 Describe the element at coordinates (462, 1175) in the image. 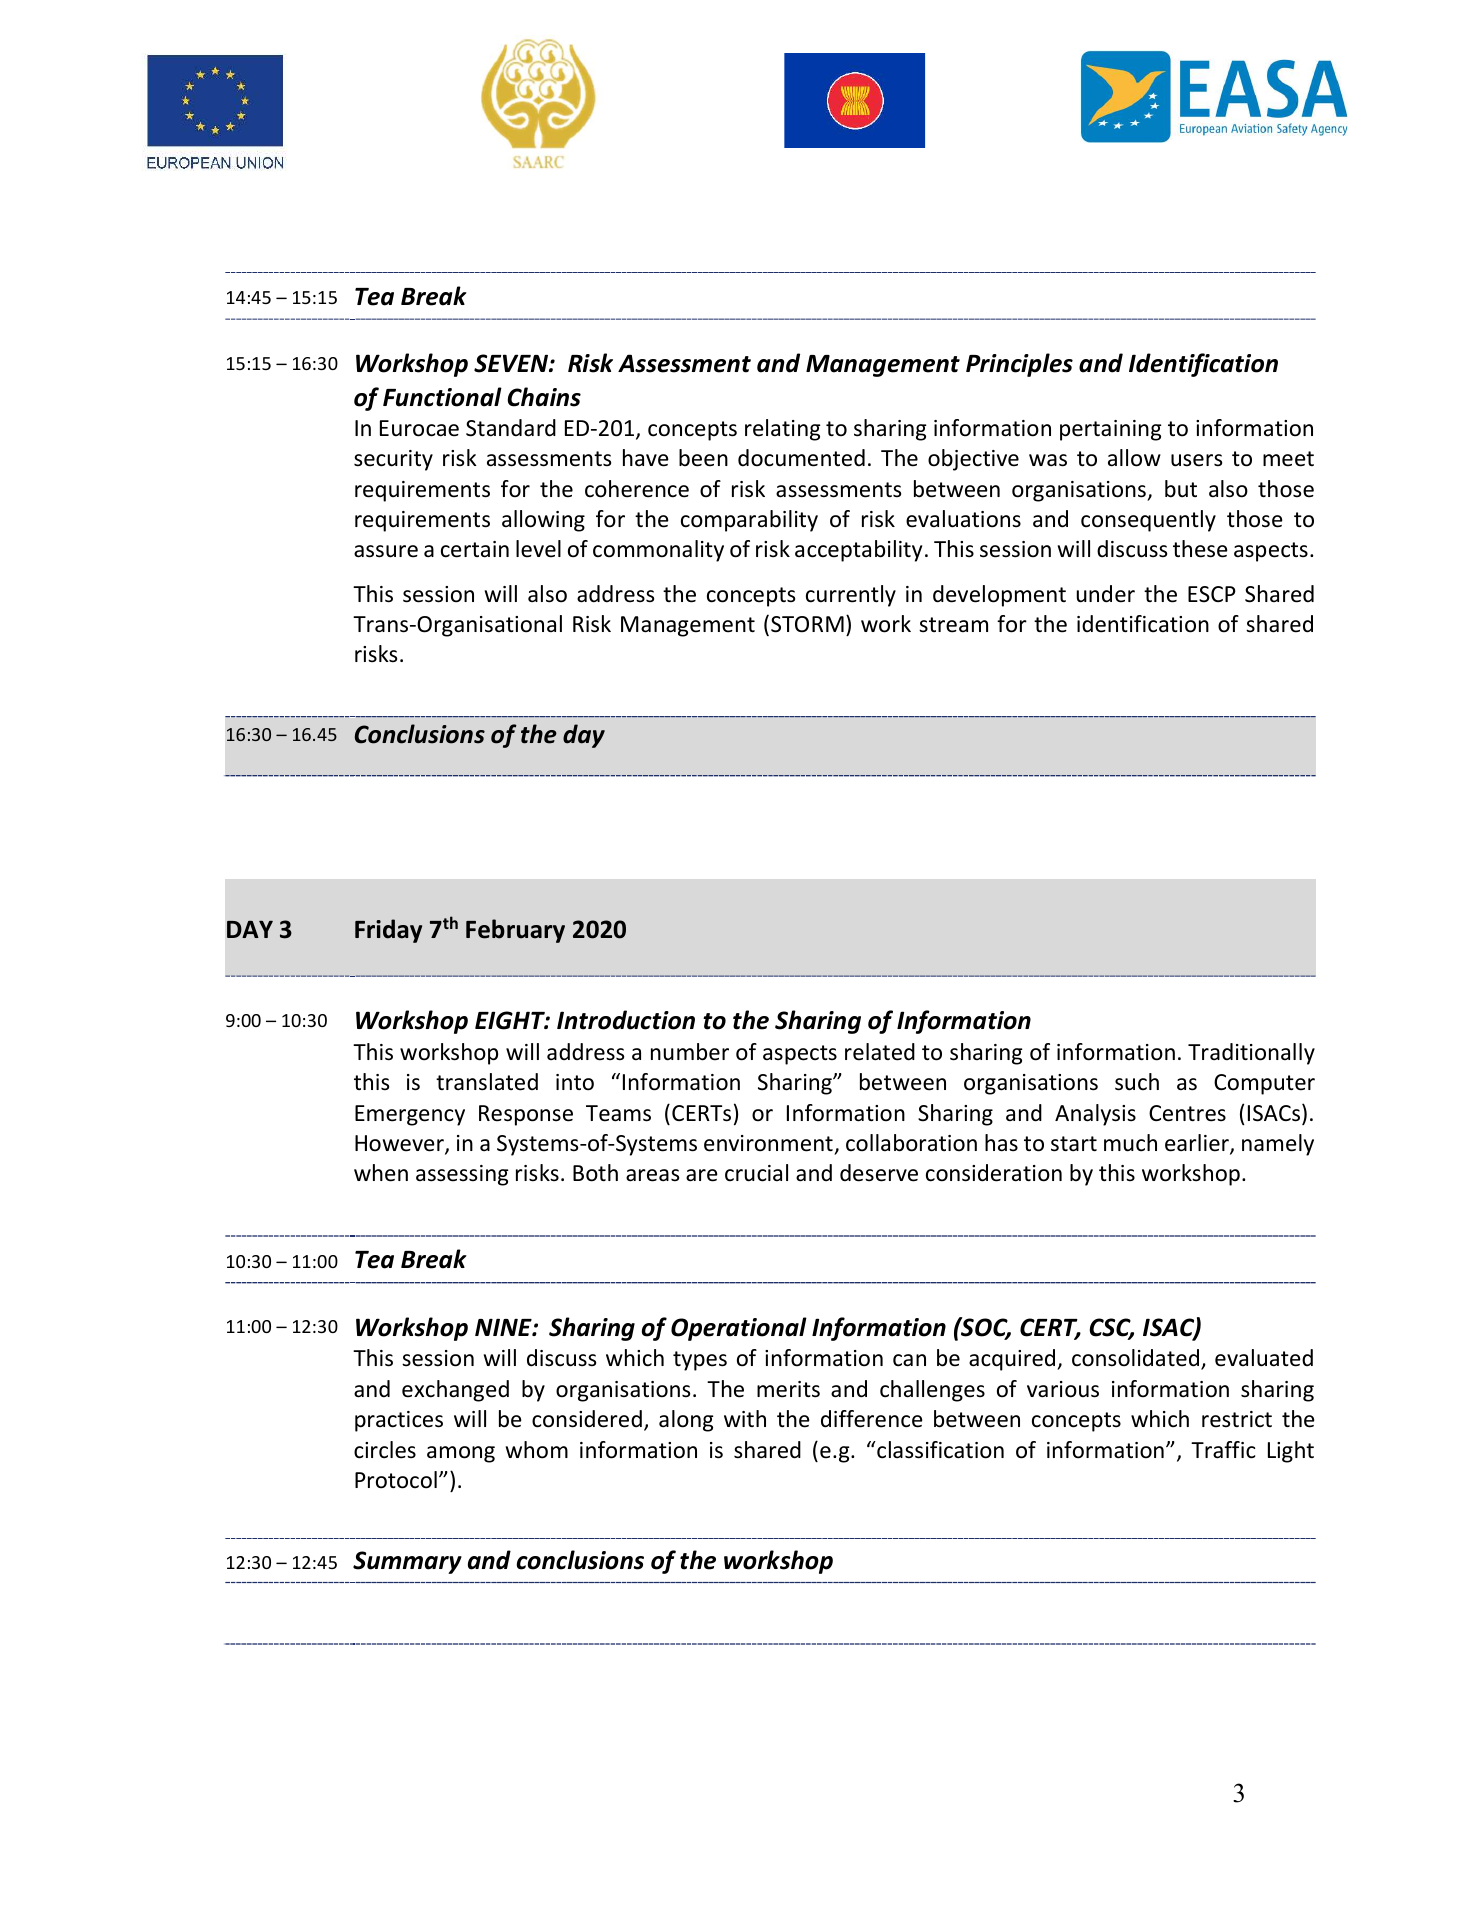

I see `assessing` at that location.
